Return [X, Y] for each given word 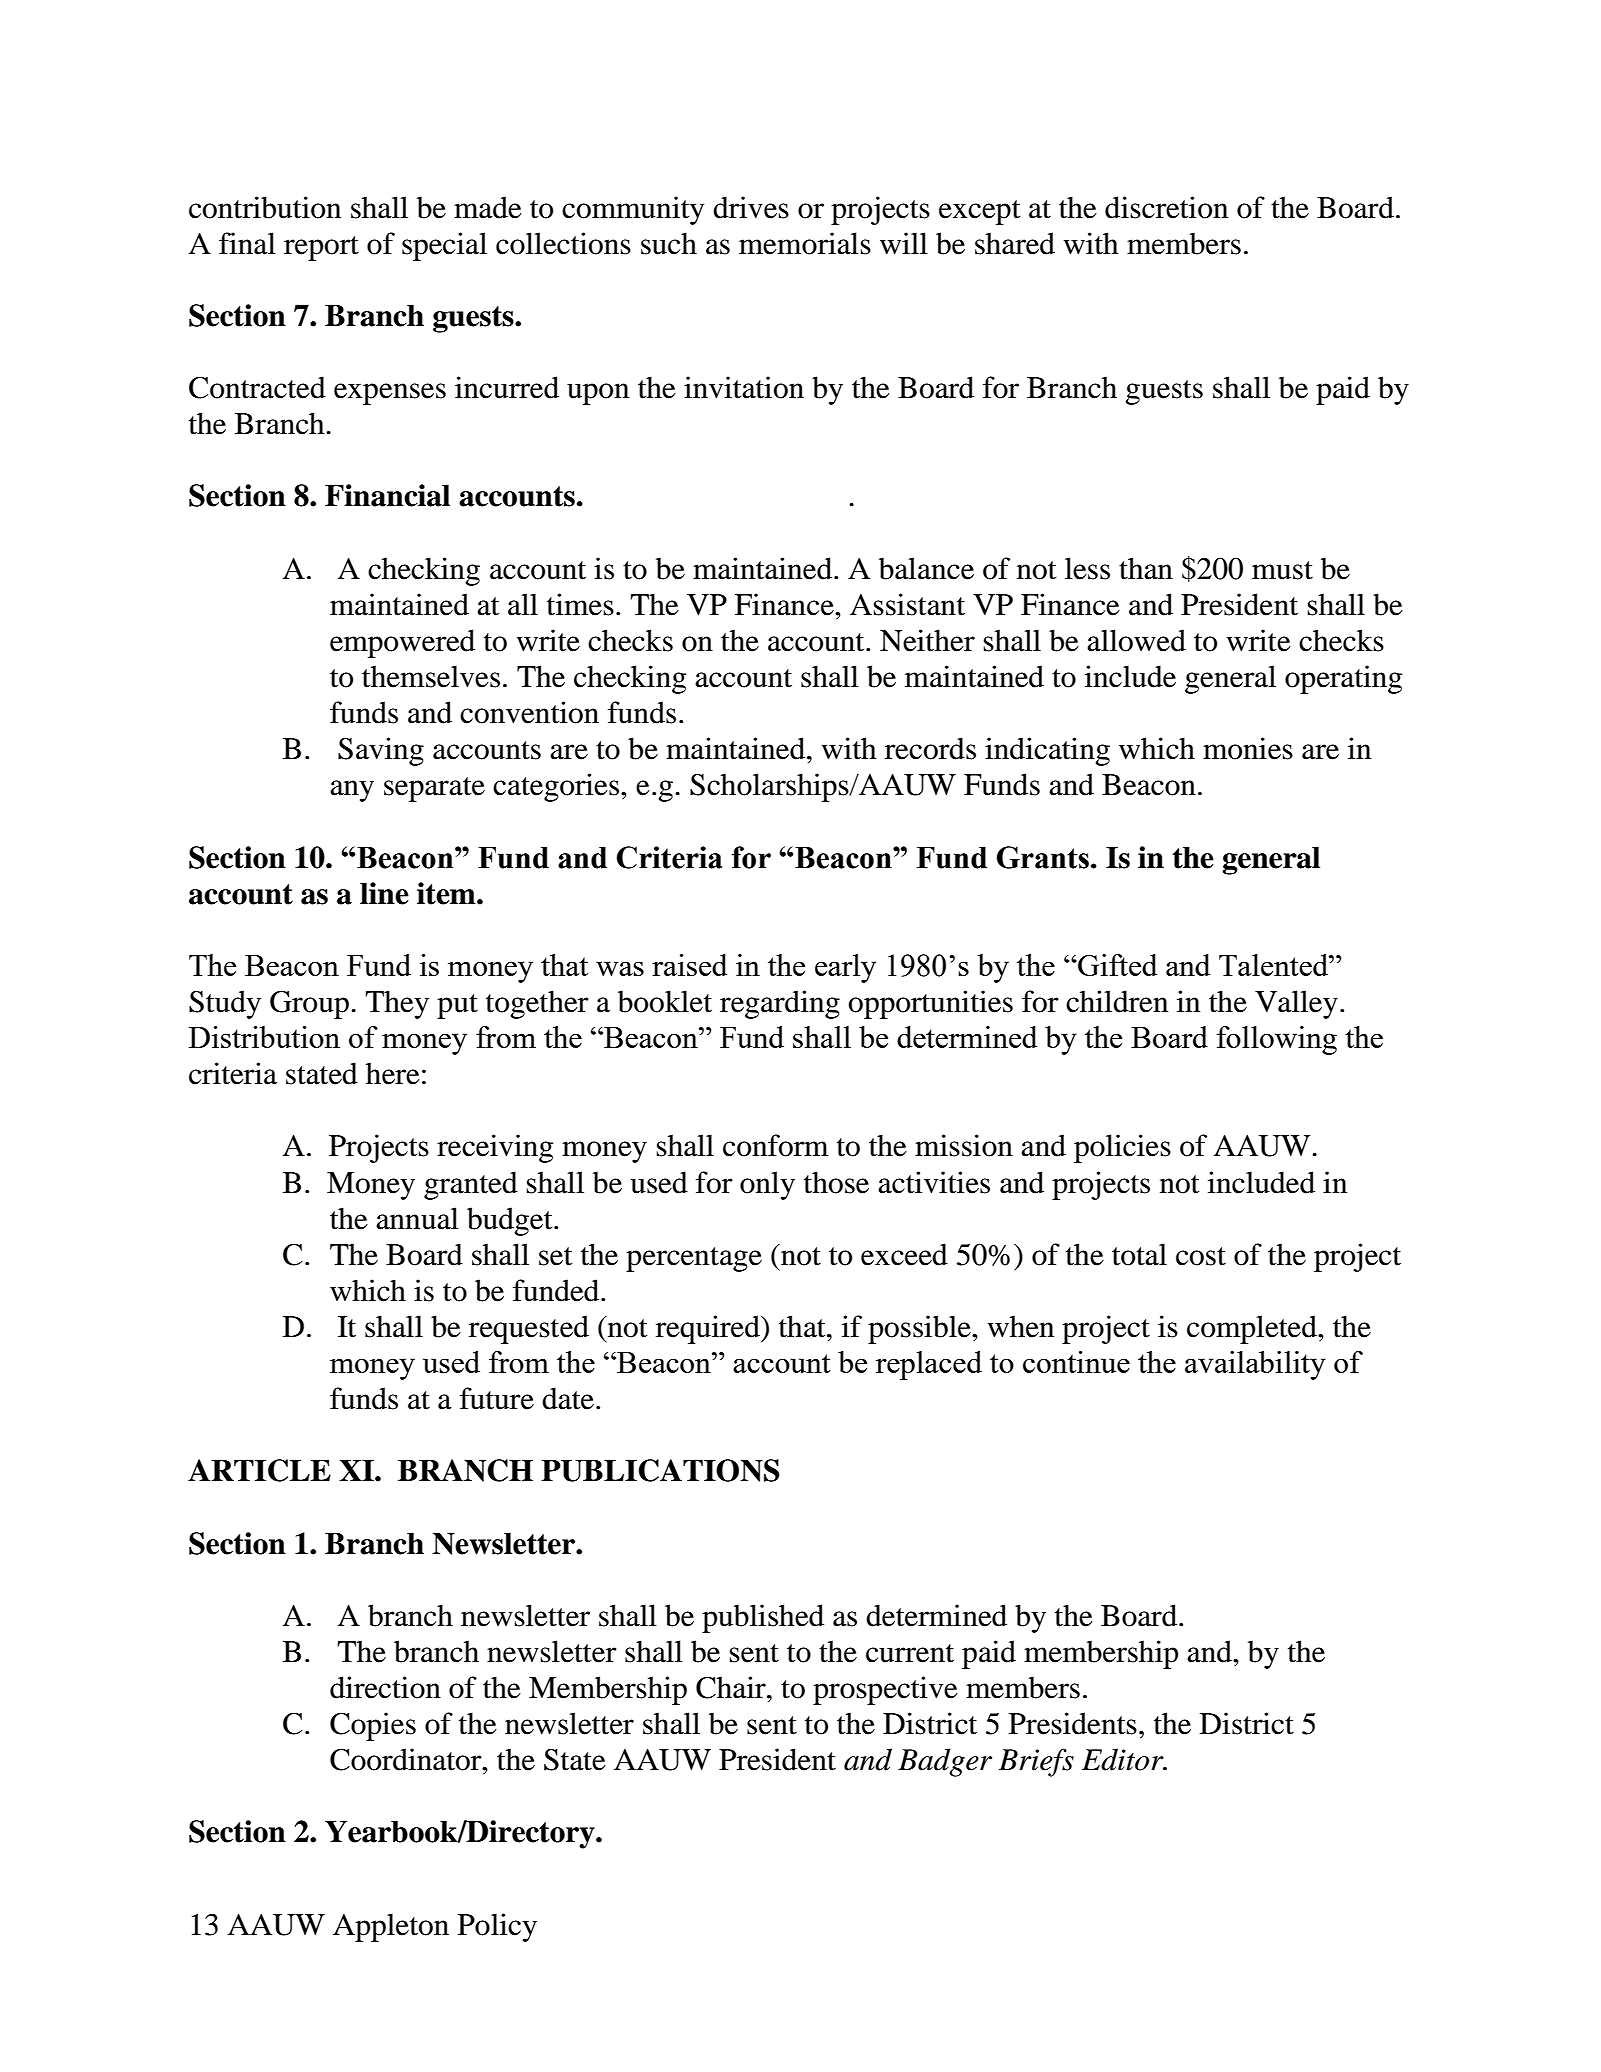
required [709, 1329]
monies [1248, 748]
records [930, 748]
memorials [805, 243]
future [497, 1398]
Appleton [391, 1927]
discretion [1166, 207]
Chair [732, 1687]
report [321, 248]
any [352, 791]
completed [1253, 1329]
